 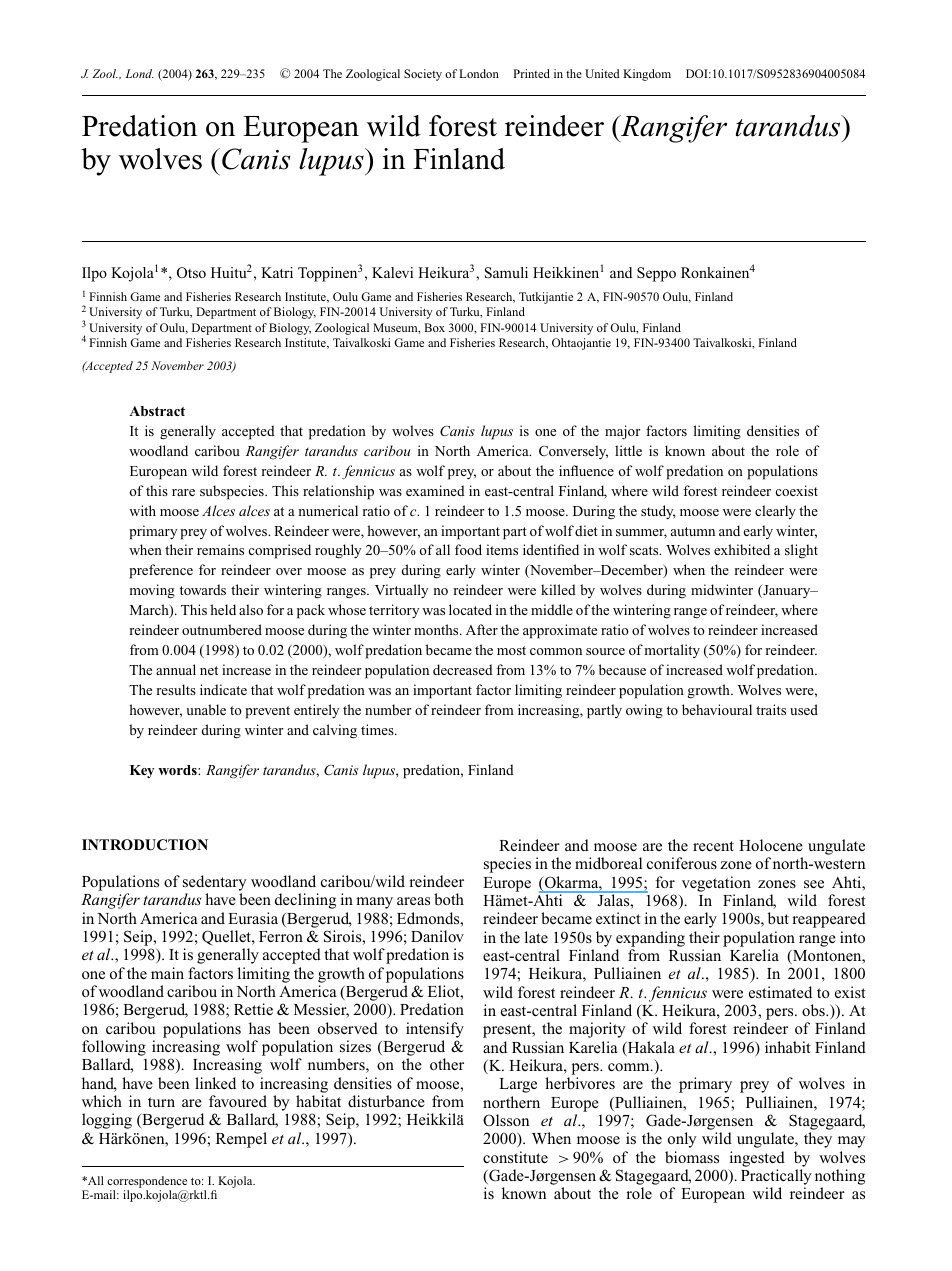 I want to click on Printed, so click(x=531, y=73).
